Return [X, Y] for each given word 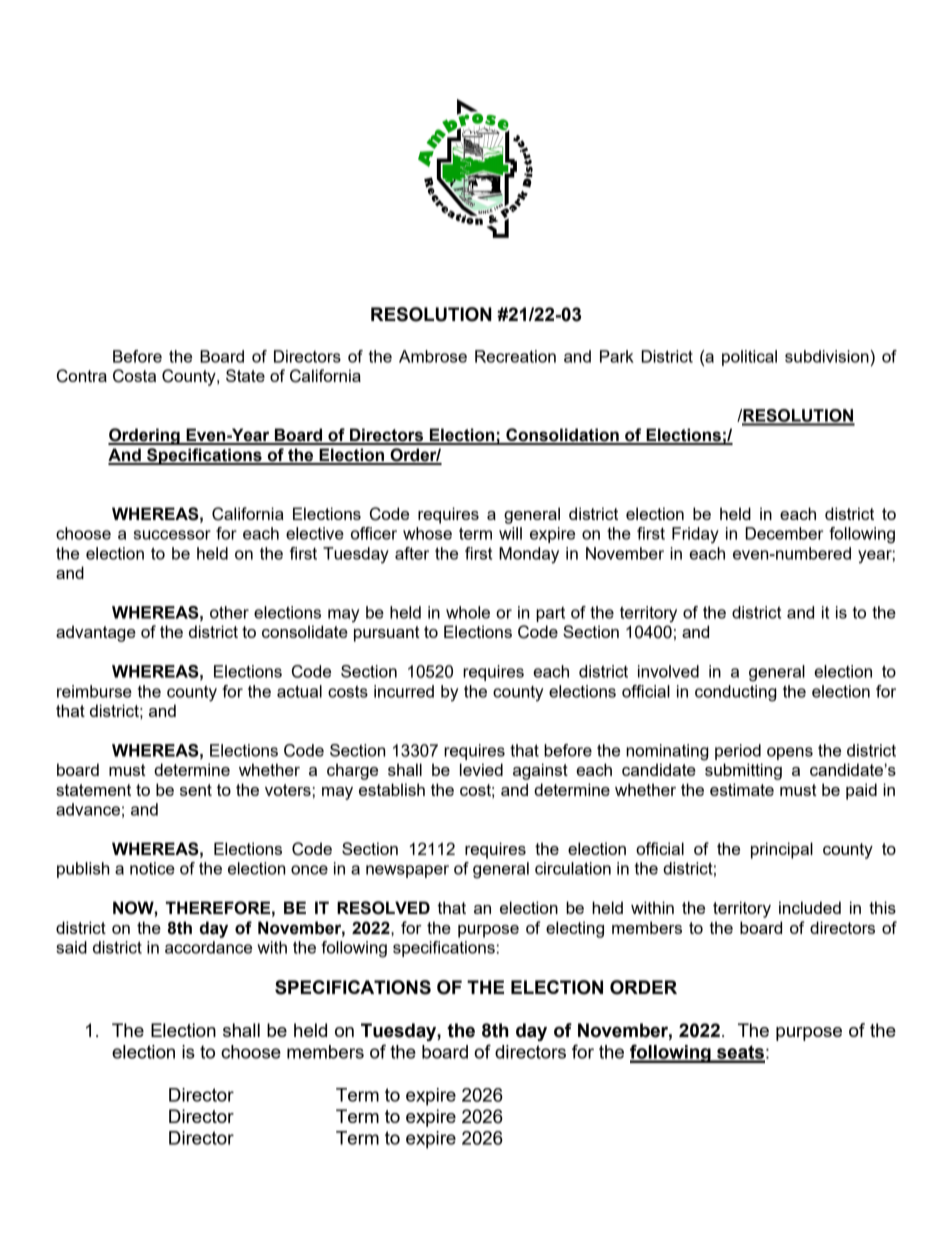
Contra [82, 376]
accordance [208, 947]
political [749, 358]
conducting [736, 693]
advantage [96, 633]
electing [575, 929]
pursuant [387, 634]
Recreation [515, 356]
